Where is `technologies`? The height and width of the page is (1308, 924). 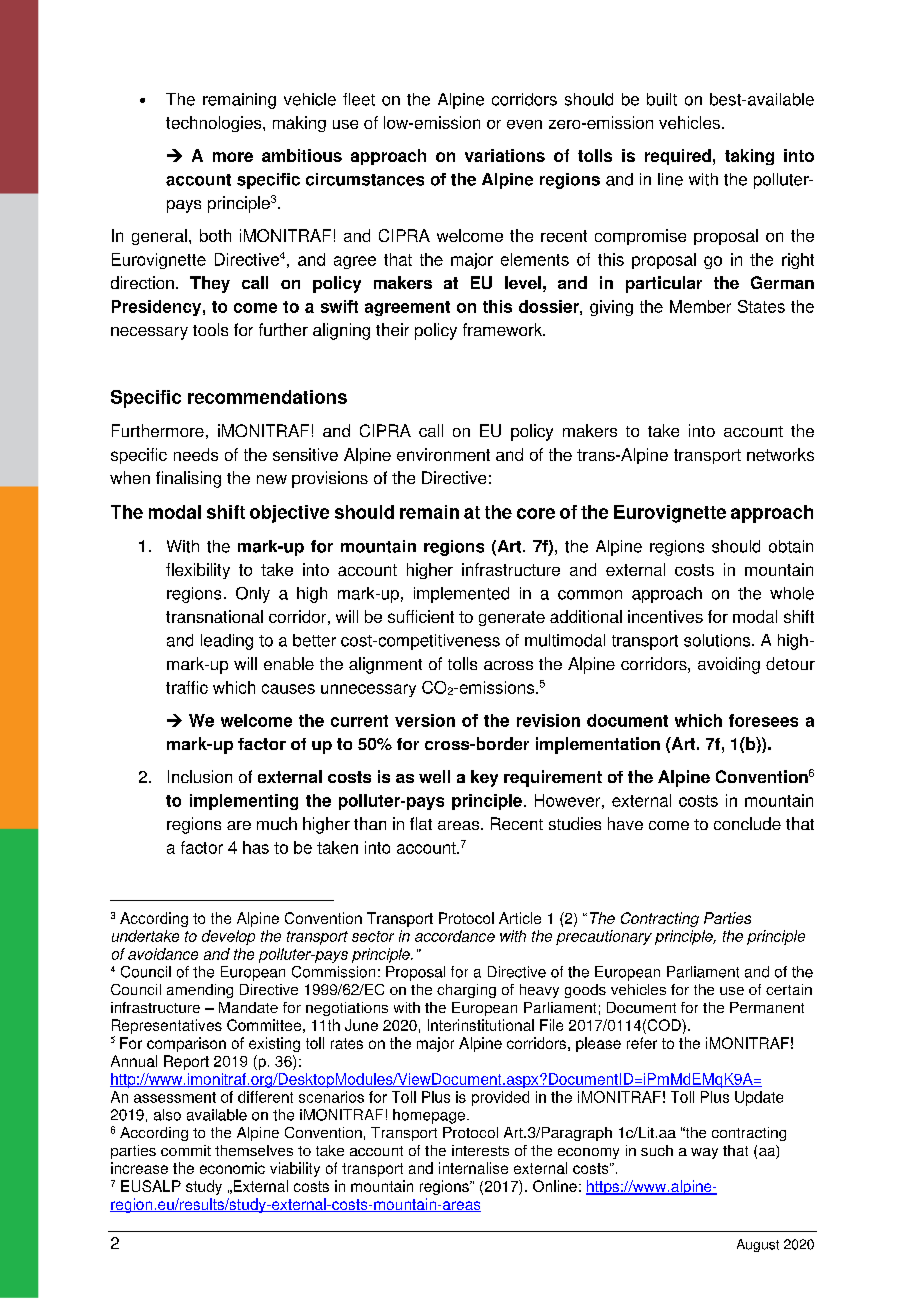 technologies is located at coordinates (215, 124).
